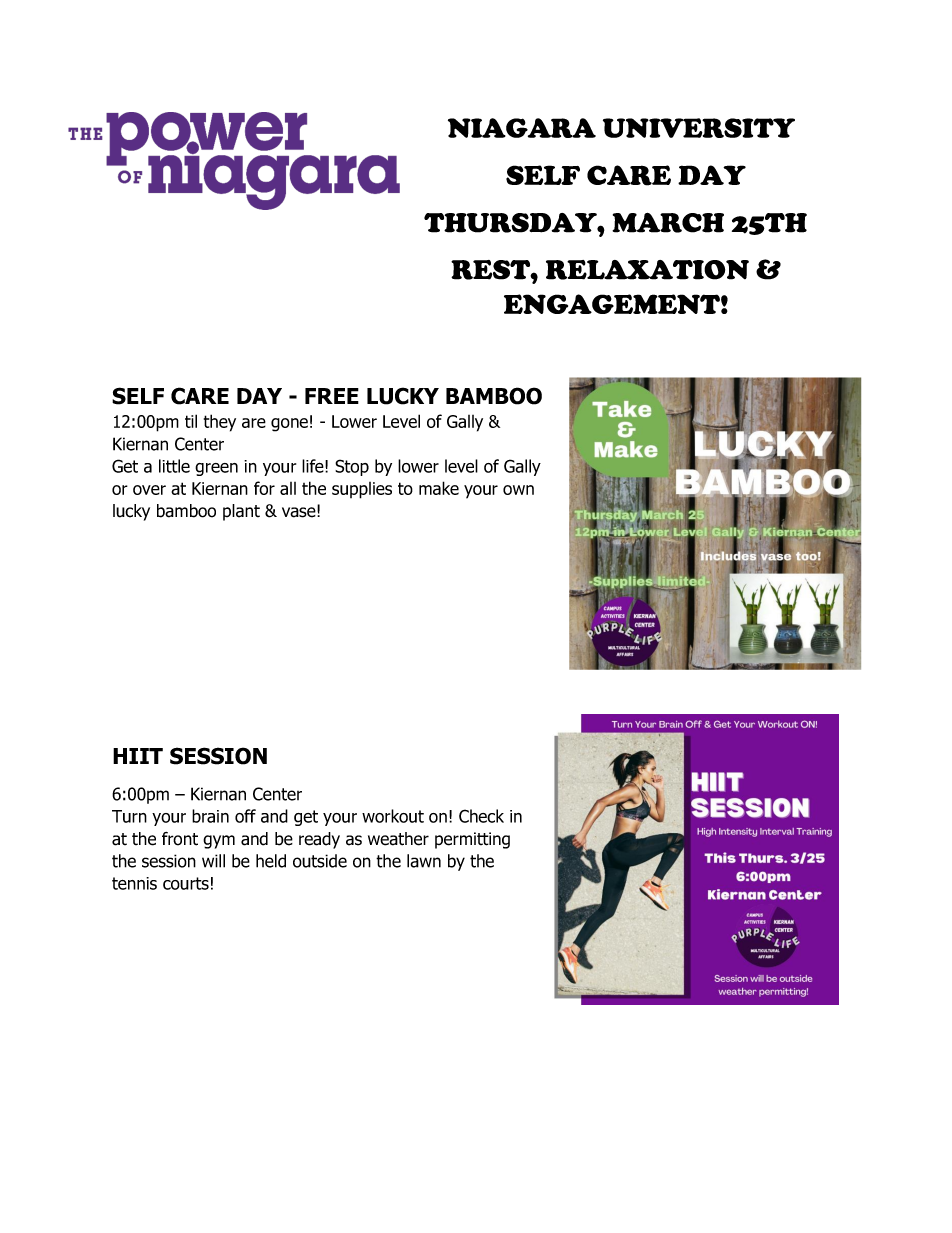 Image resolution: width=952 pixels, height=1233 pixels. Describe the element at coordinates (191, 421) in the screenshot. I see `til` at that location.
